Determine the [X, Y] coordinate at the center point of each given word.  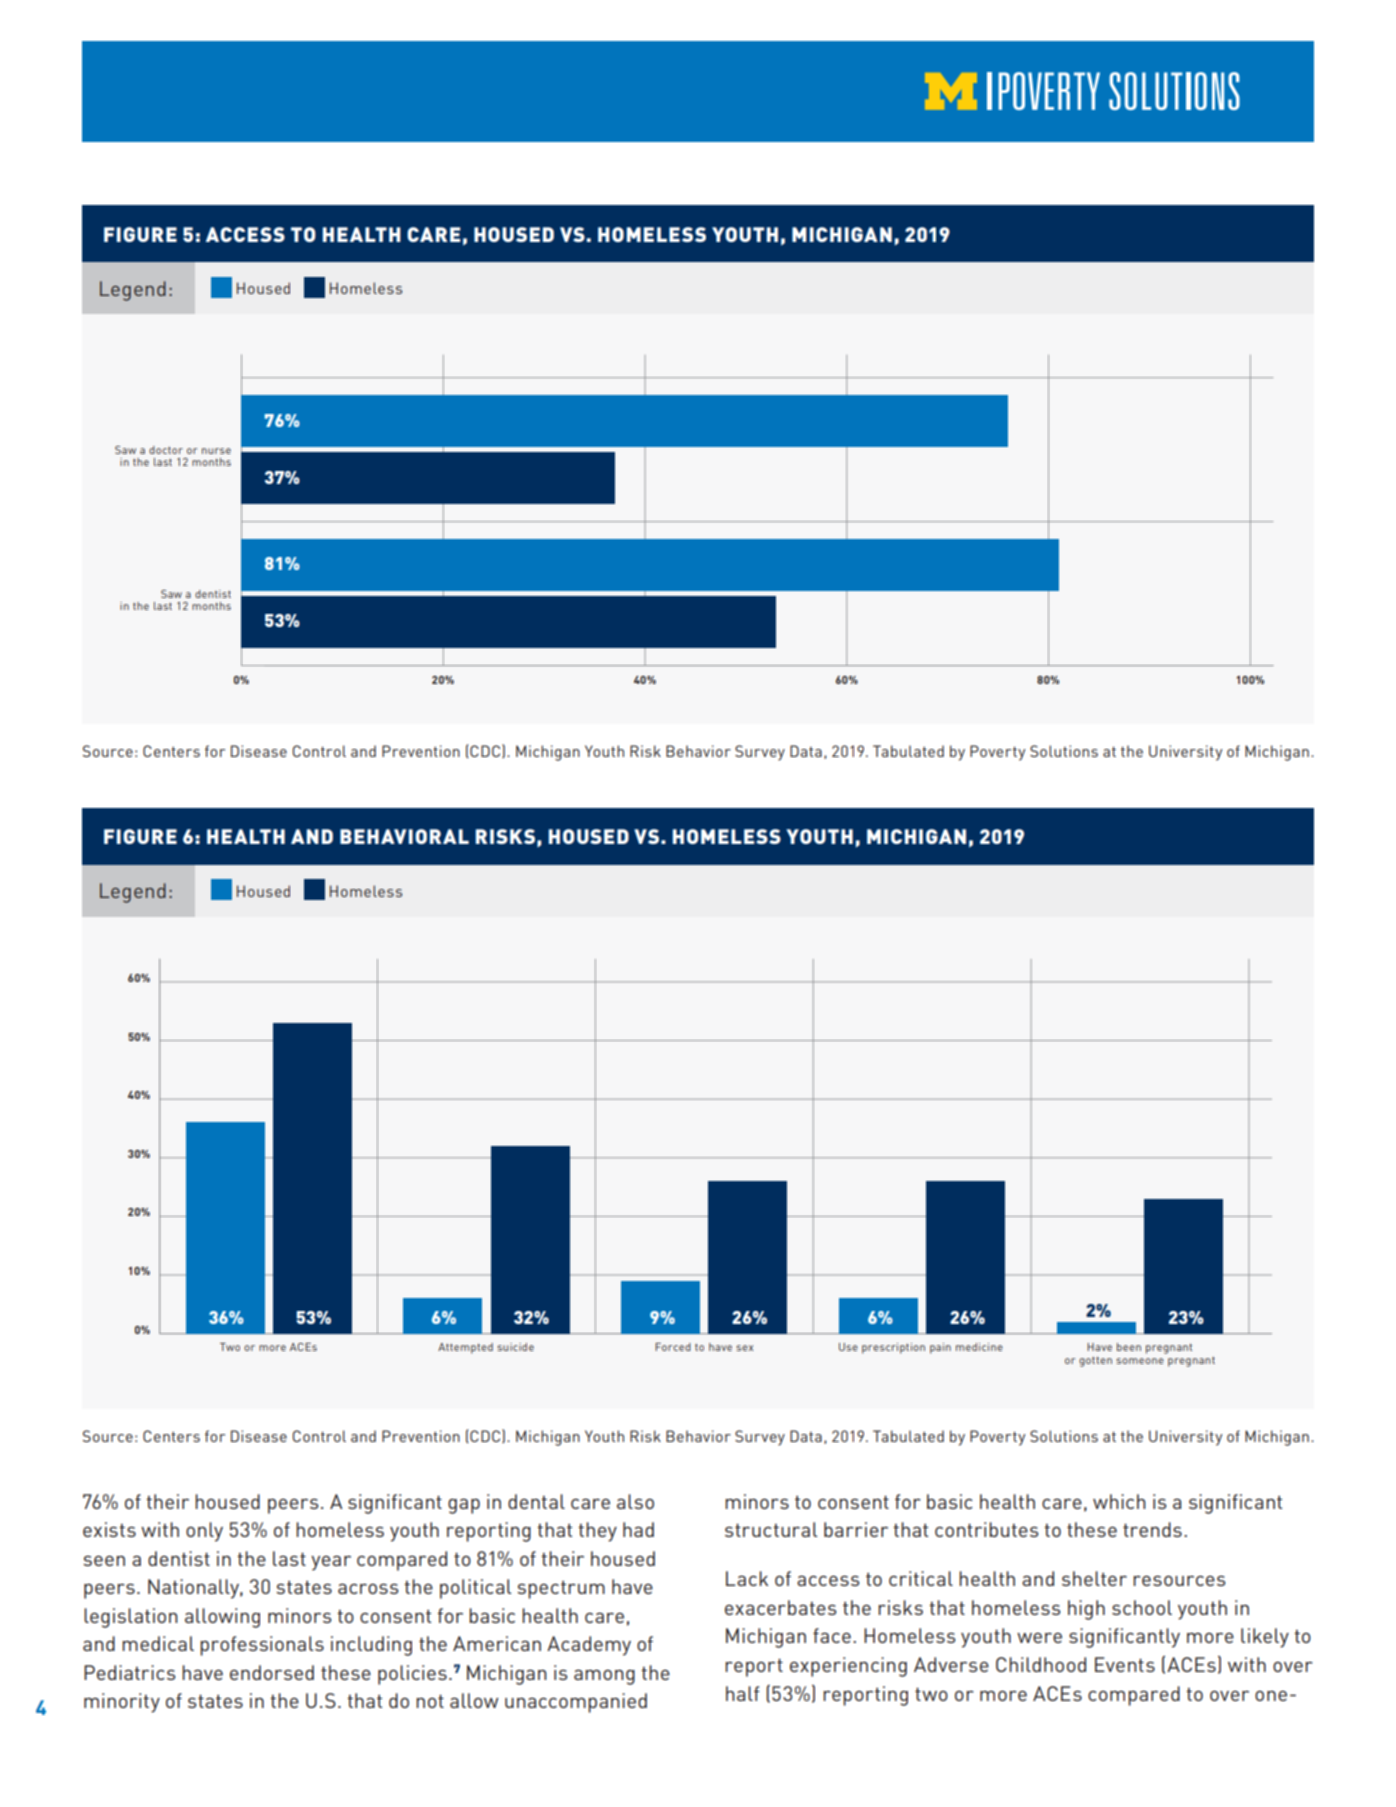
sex [744, 1348]
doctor [166, 450]
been [1129, 1347]
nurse [216, 451]
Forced [673, 1347]
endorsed [272, 1672]
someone [1140, 1361]
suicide [515, 1347]
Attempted [465, 1348]
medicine [979, 1347]
